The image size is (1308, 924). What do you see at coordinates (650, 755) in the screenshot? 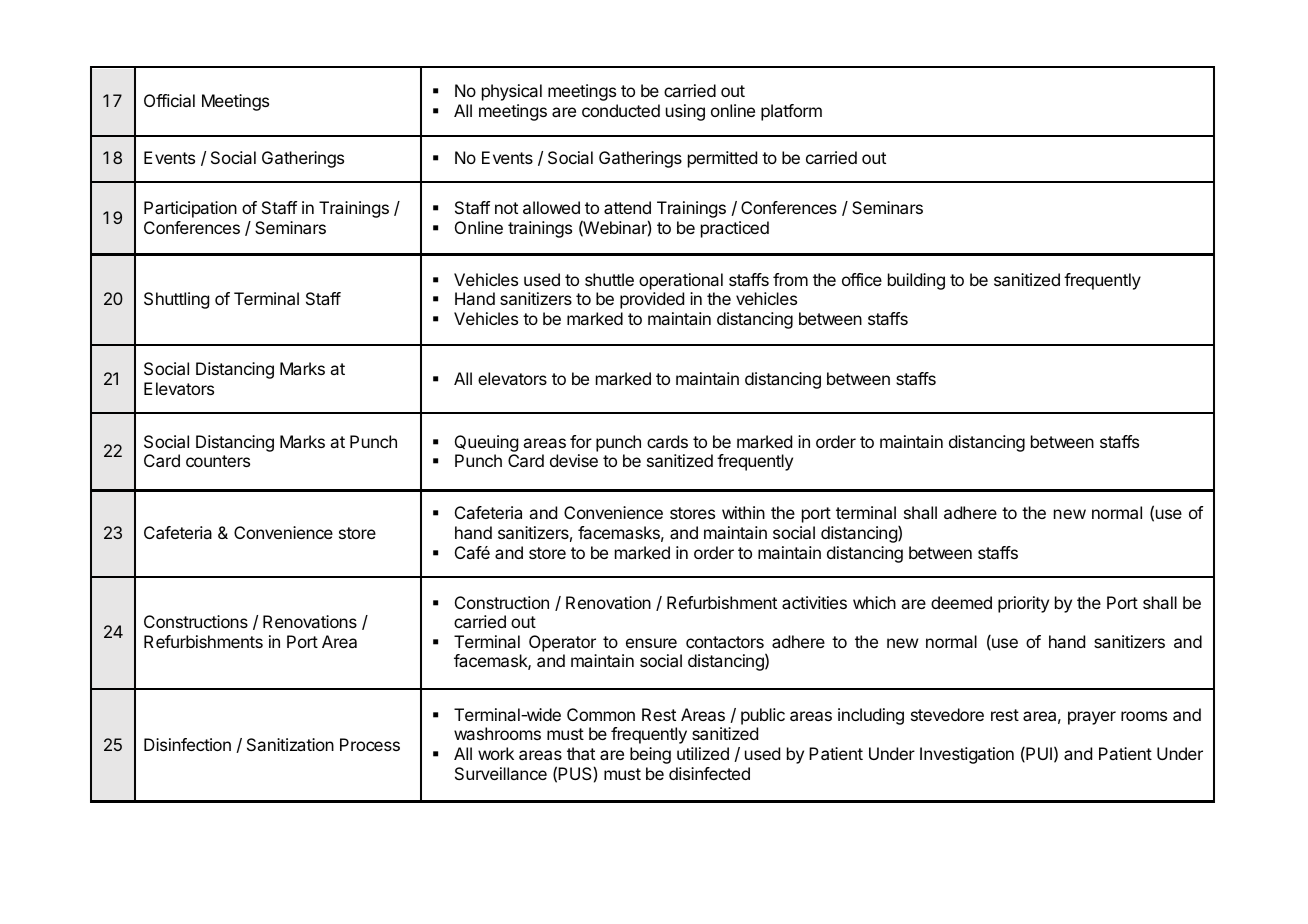
I see `being` at bounding box center [650, 755].
